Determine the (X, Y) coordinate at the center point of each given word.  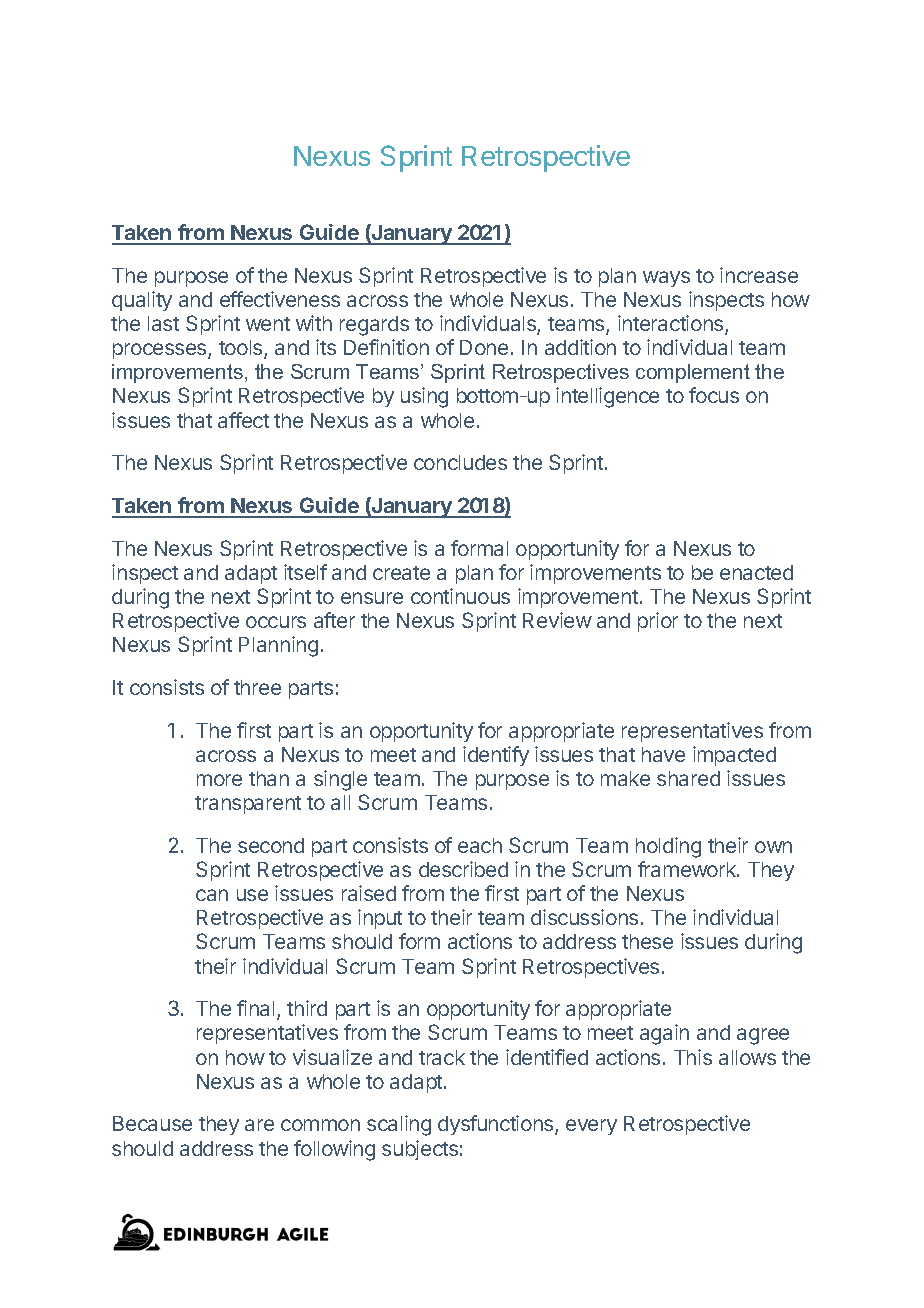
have (663, 754)
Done (484, 347)
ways (666, 279)
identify (496, 756)
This (693, 1057)
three (257, 687)
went (268, 324)
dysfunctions (497, 1125)
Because (152, 1123)
